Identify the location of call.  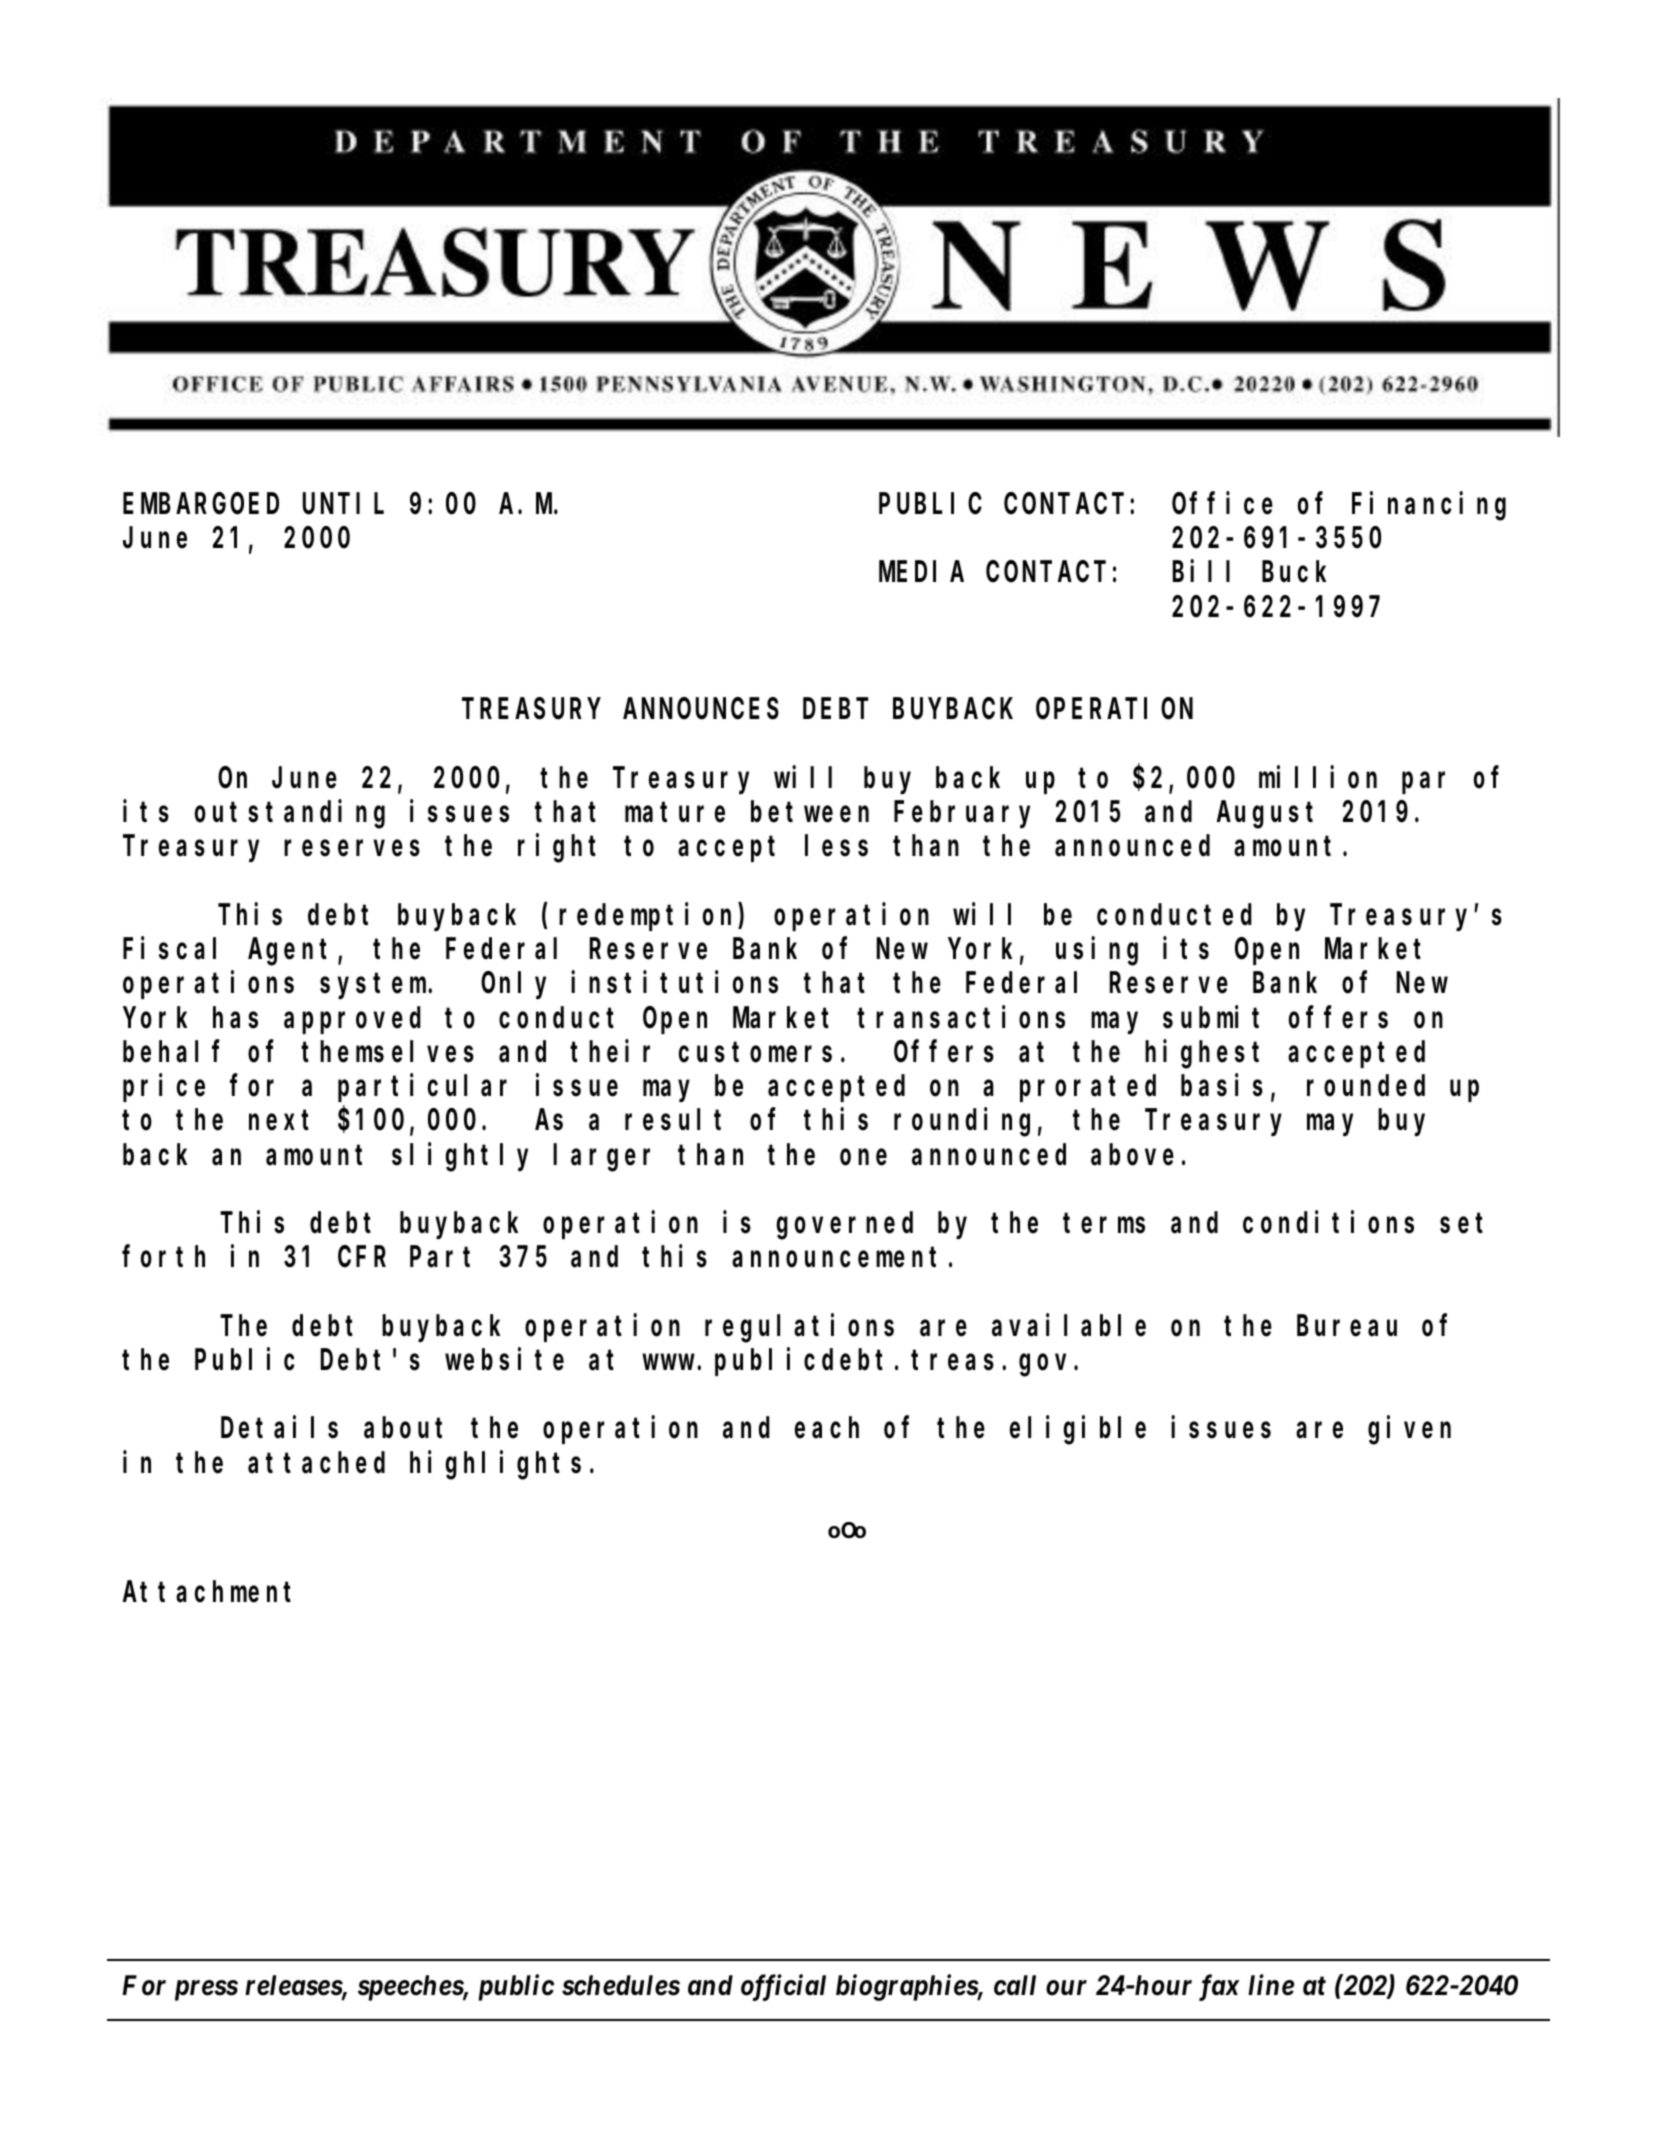
(1015, 1985).
